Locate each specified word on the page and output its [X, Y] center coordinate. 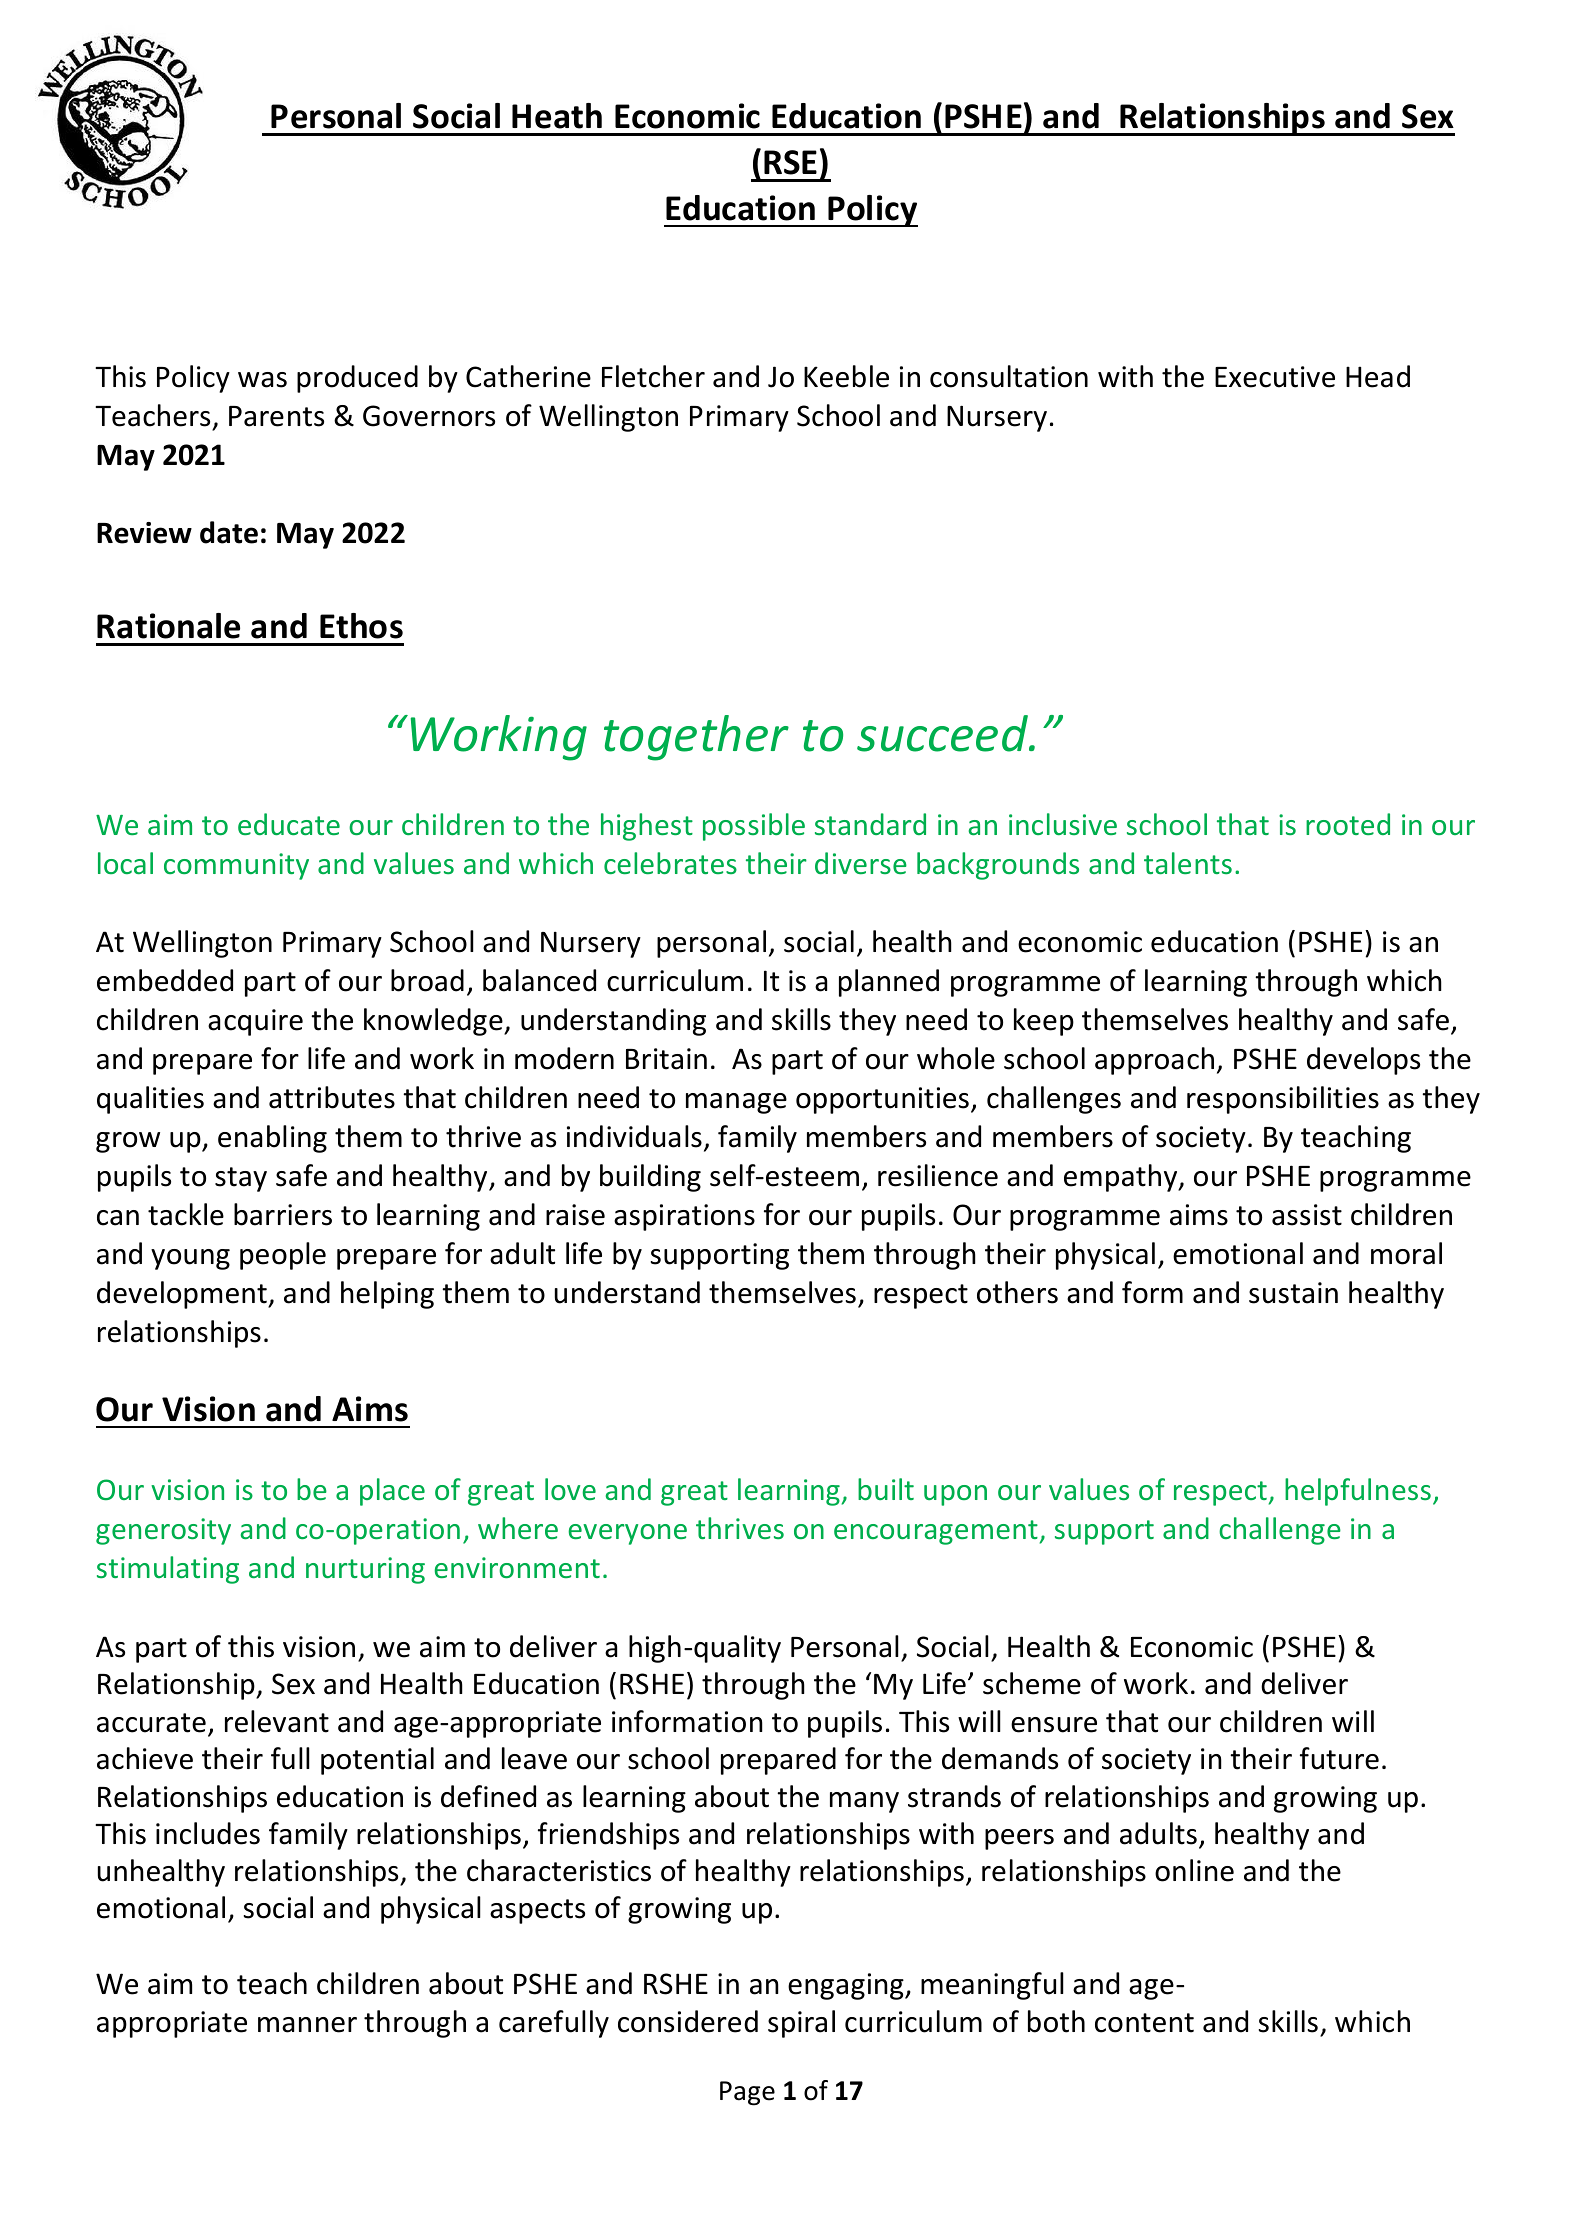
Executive [1275, 377]
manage [736, 1103]
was [262, 380]
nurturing [365, 1570]
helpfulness [1358, 1492]
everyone [628, 1534]
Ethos [361, 626]
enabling [272, 1139]
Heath [557, 116]
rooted [1348, 824]
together [696, 738]
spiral [801, 2024]
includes [208, 1833]
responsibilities [1283, 1100]
